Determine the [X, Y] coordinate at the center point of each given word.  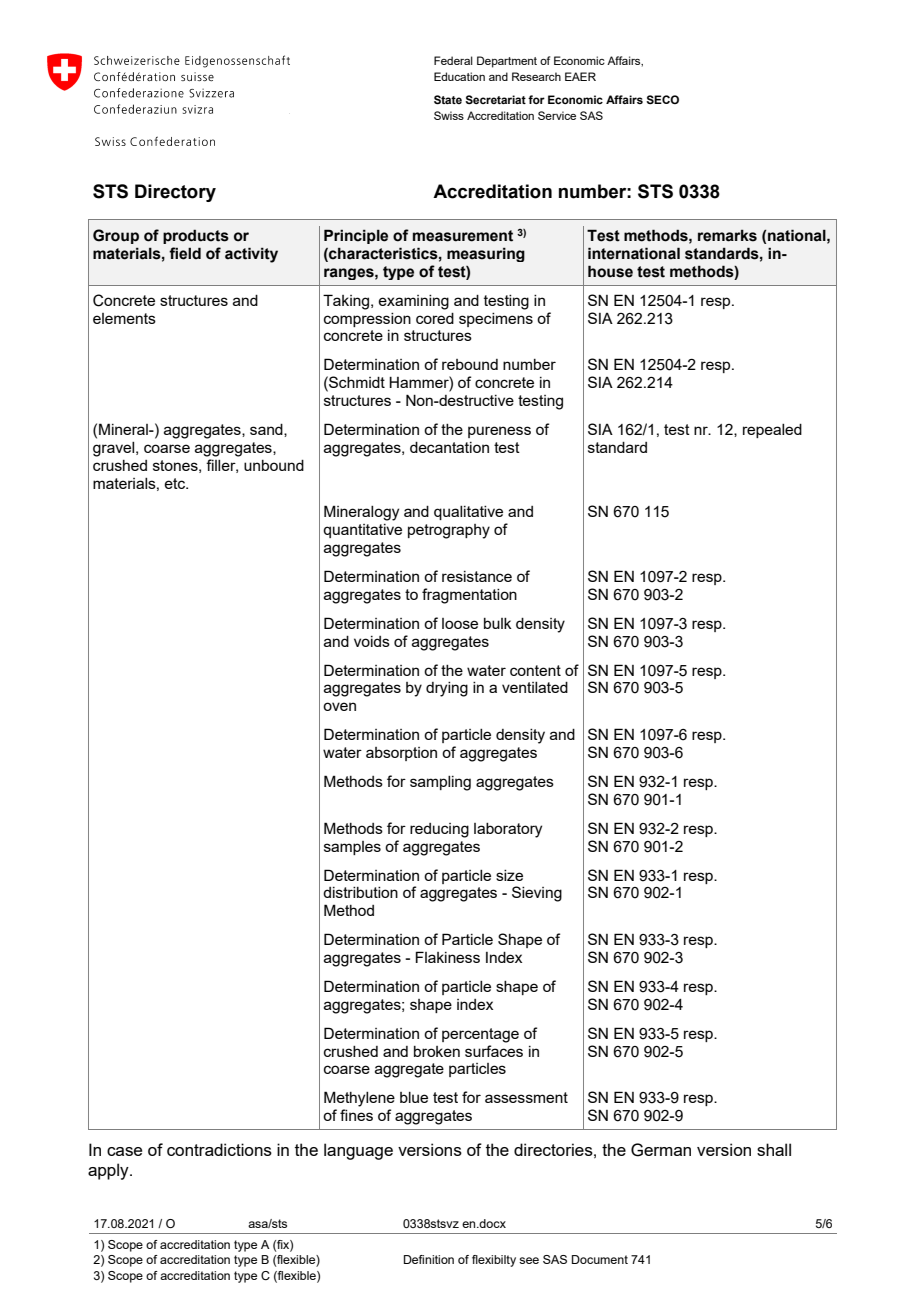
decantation [449, 447]
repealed [772, 431]
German [661, 1150]
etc [176, 483]
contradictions [219, 1149]
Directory [175, 193]
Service [557, 115]
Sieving [537, 894]
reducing [439, 830]
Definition [429, 1259]
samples [352, 848]
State [448, 100]
